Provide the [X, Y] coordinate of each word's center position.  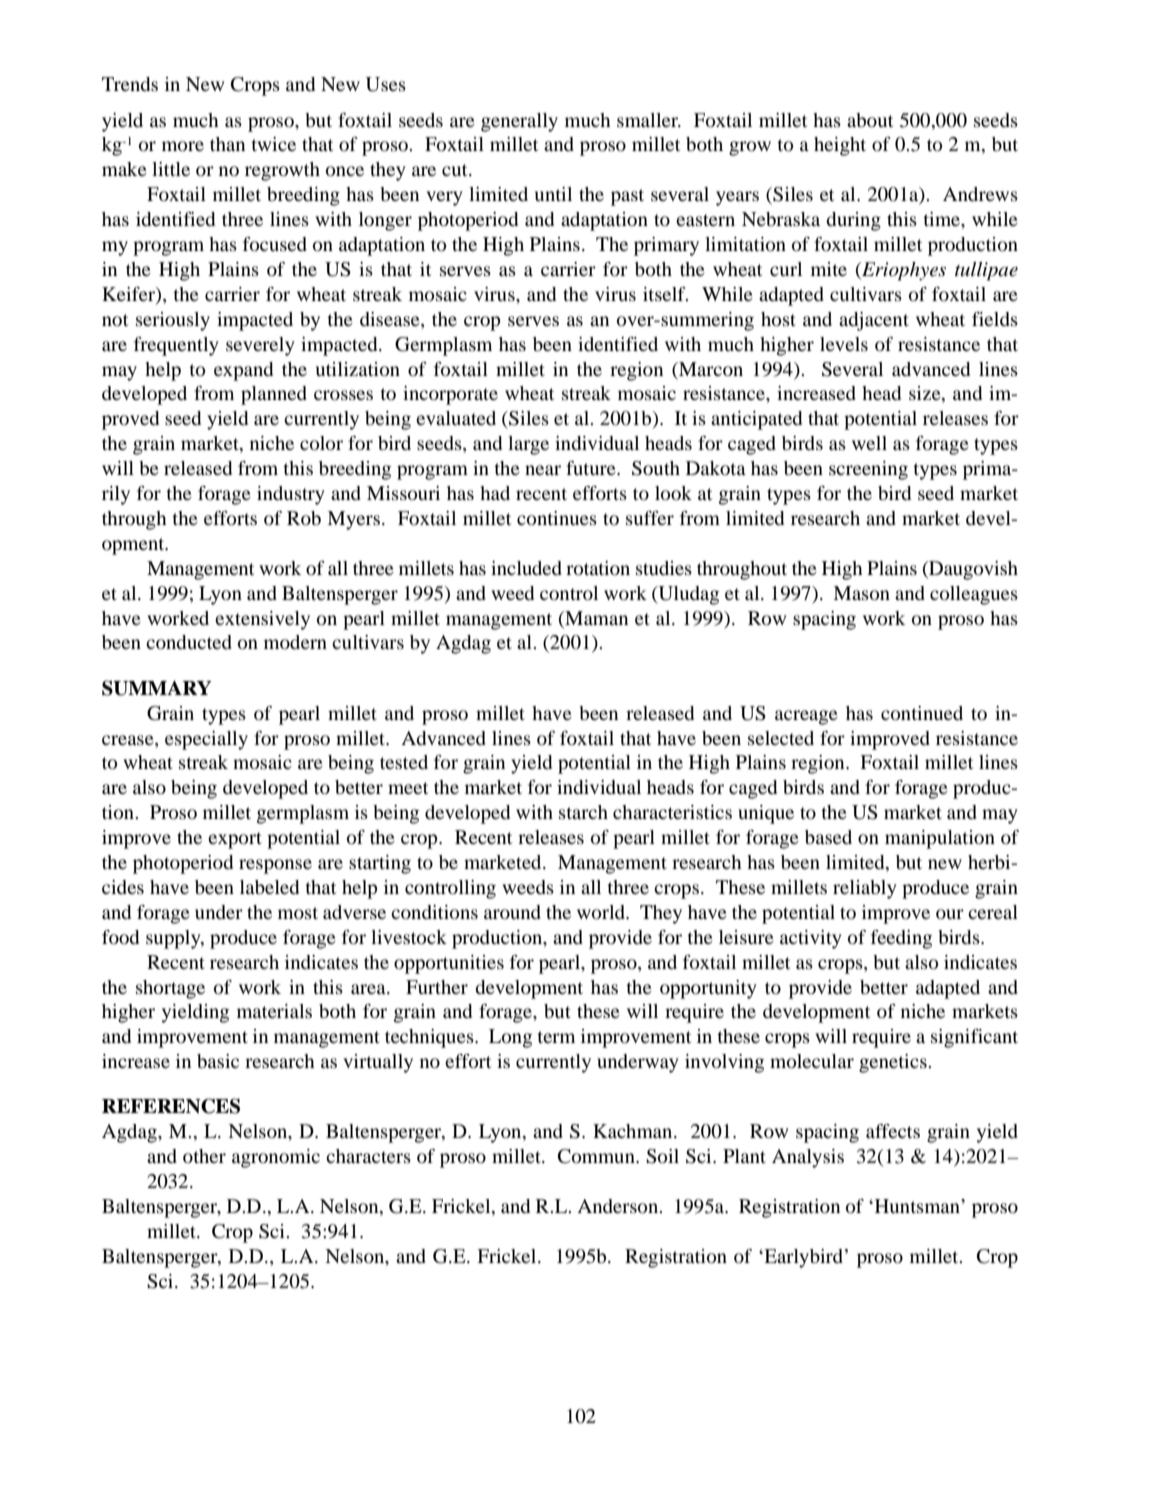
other [204, 1156]
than [227, 144]
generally [519, 122]
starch [583, 812]
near [543, 470]
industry [291, 495]
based [828, 837]
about [870, 120]
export [235, 840]
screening [868, 470]
